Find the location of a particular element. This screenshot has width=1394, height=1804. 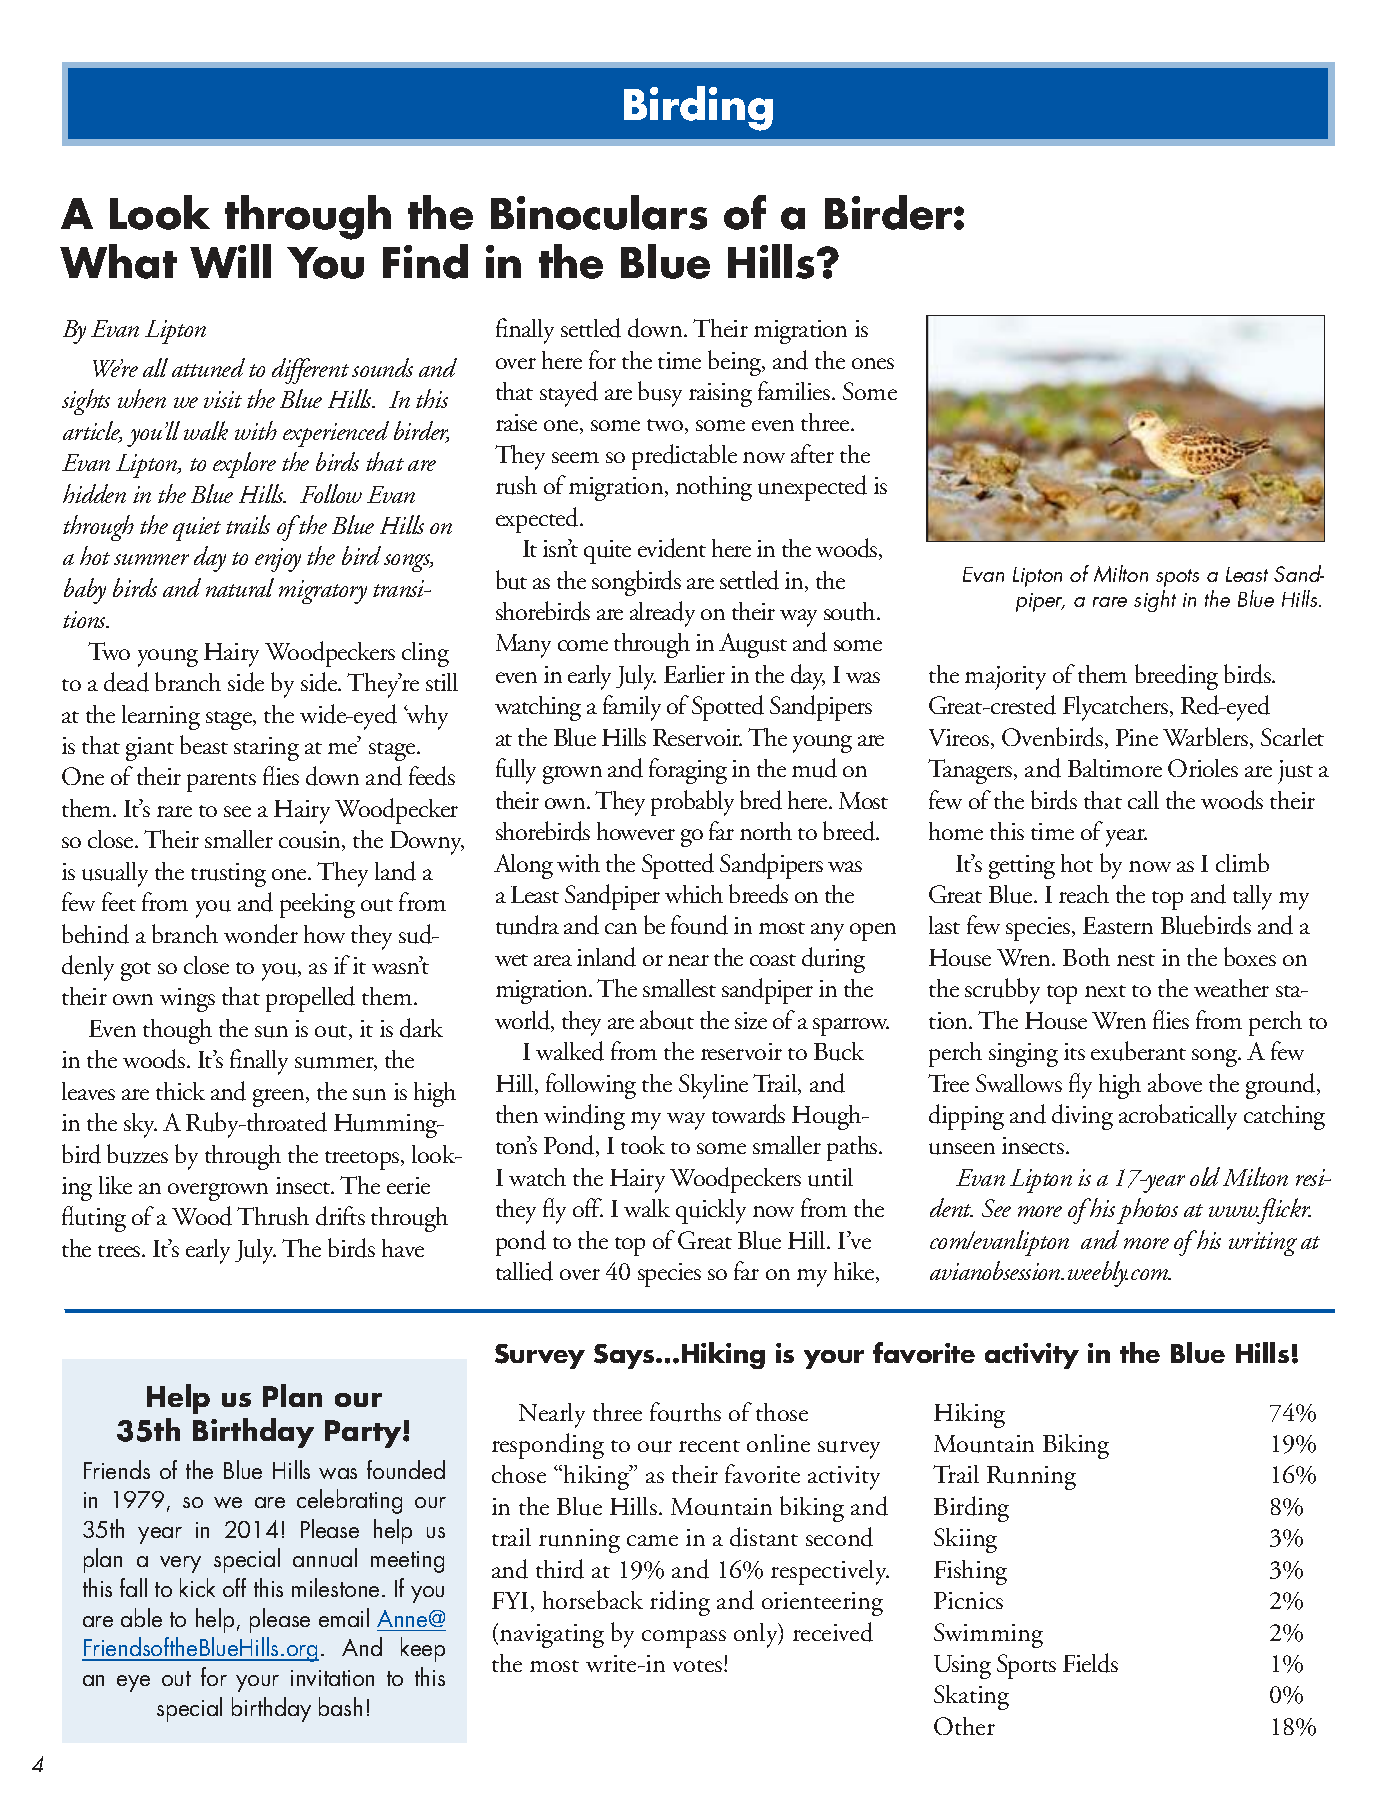

quite is located at coordinates (607, 552).
